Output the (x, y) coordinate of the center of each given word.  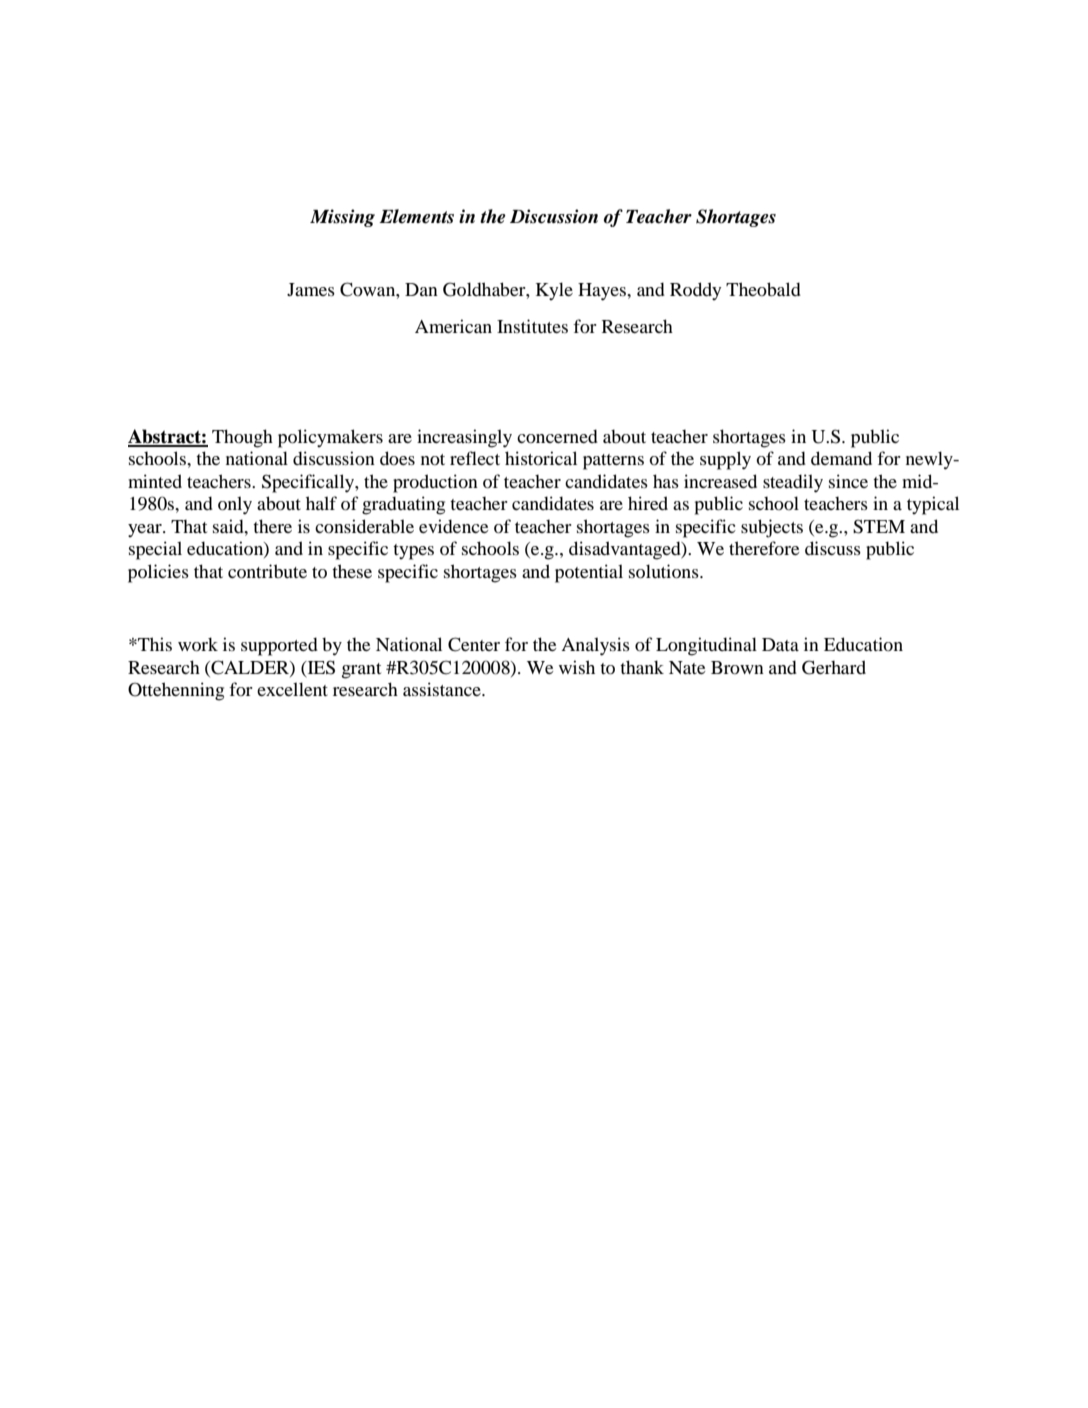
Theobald (763, 289)
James (311, 289)
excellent (292, 689)
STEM (879, 526)
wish (577, 667)
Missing (342, 218)
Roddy (695, 291)
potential (589, 573)
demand (841, 458)
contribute (267, 571)
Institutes (532, 326)
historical (541, 458)
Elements (416, 216)
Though (242, 438)
